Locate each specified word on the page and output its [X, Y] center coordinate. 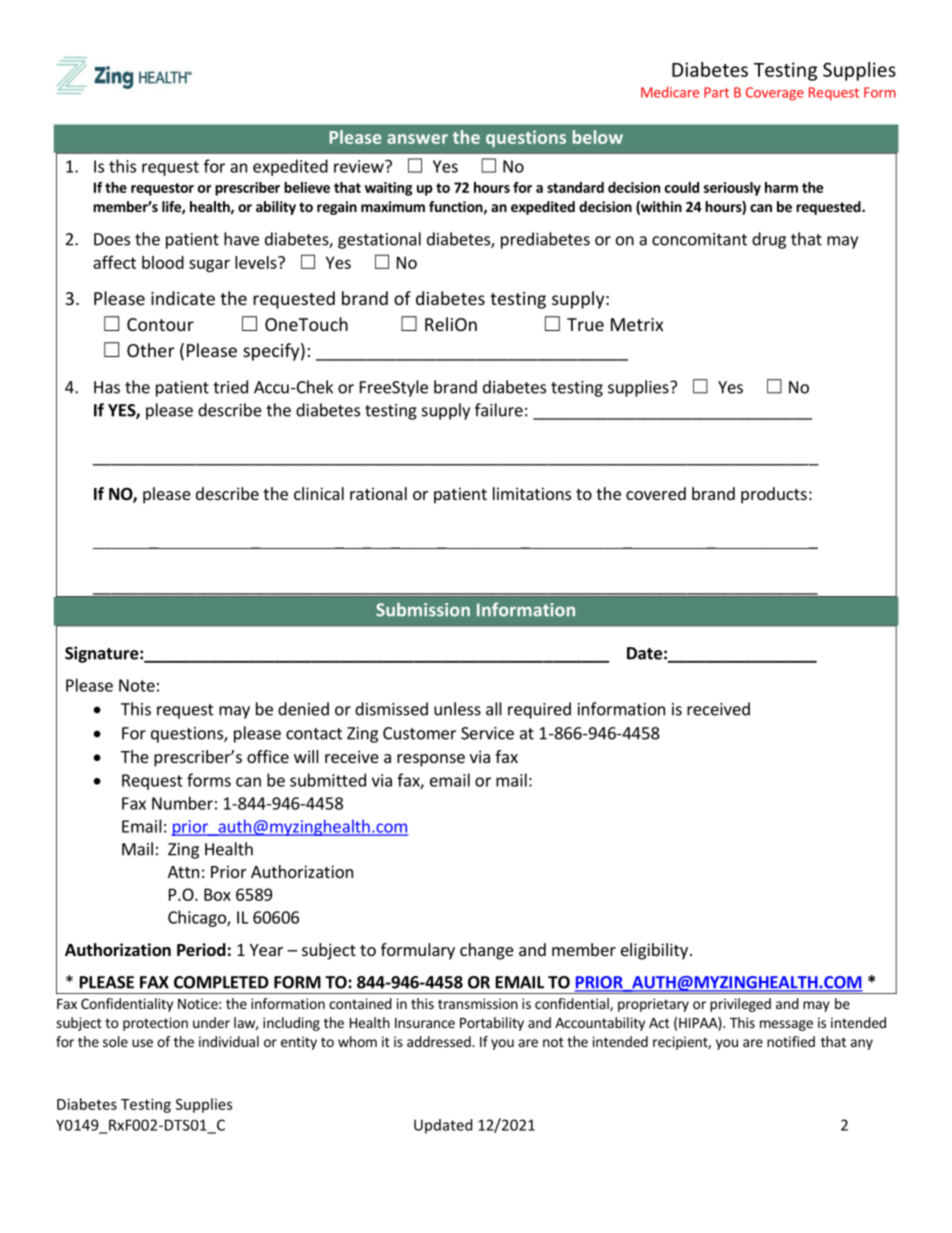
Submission [423, 609]
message [786, 1025]
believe [307, 187]
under [211, 1022]
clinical [319, 493]
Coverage [775, 94]
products [774, 495]
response [431, 760]
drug [769, 240]
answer [417, 139]
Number [182, 803]
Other [150, 350]
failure [499, 410]
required [539, 710]
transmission [478, 1003]
